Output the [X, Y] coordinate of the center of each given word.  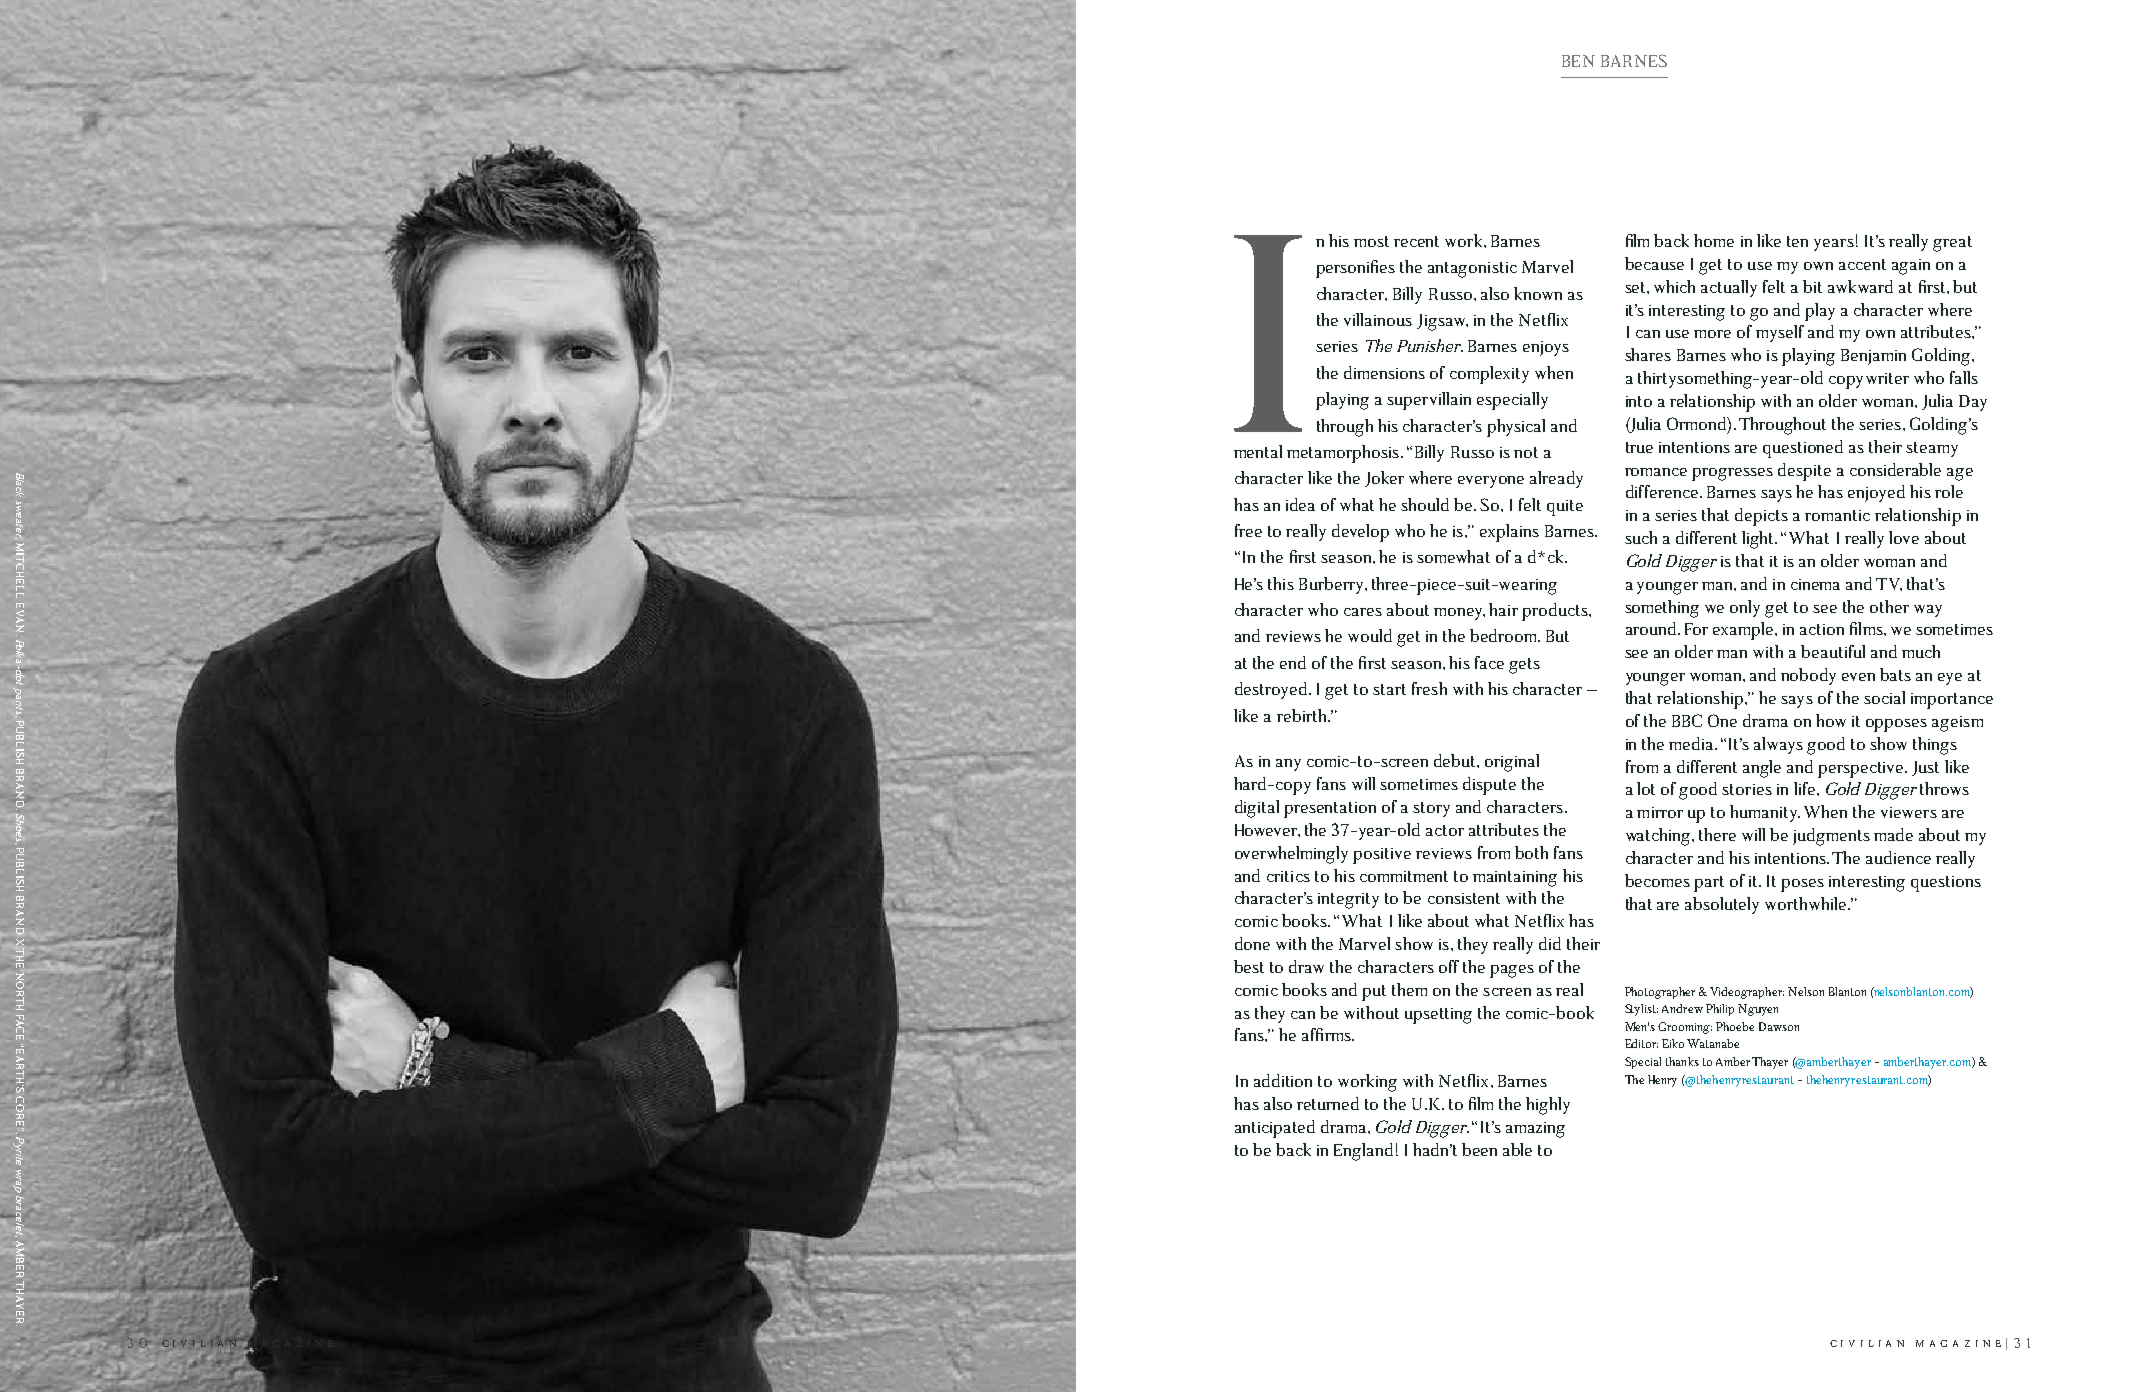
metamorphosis [1344, 454]
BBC [1687, 720]
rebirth [1303, 715]
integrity [1348, 901]
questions [1946, 884]
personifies [1355, 269]
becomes [1657, 880]
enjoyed [1876, 493]
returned [1328, 1103]
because [1654, 263]
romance [1656, 472]
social [1884, 697]
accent [1862, 264]
